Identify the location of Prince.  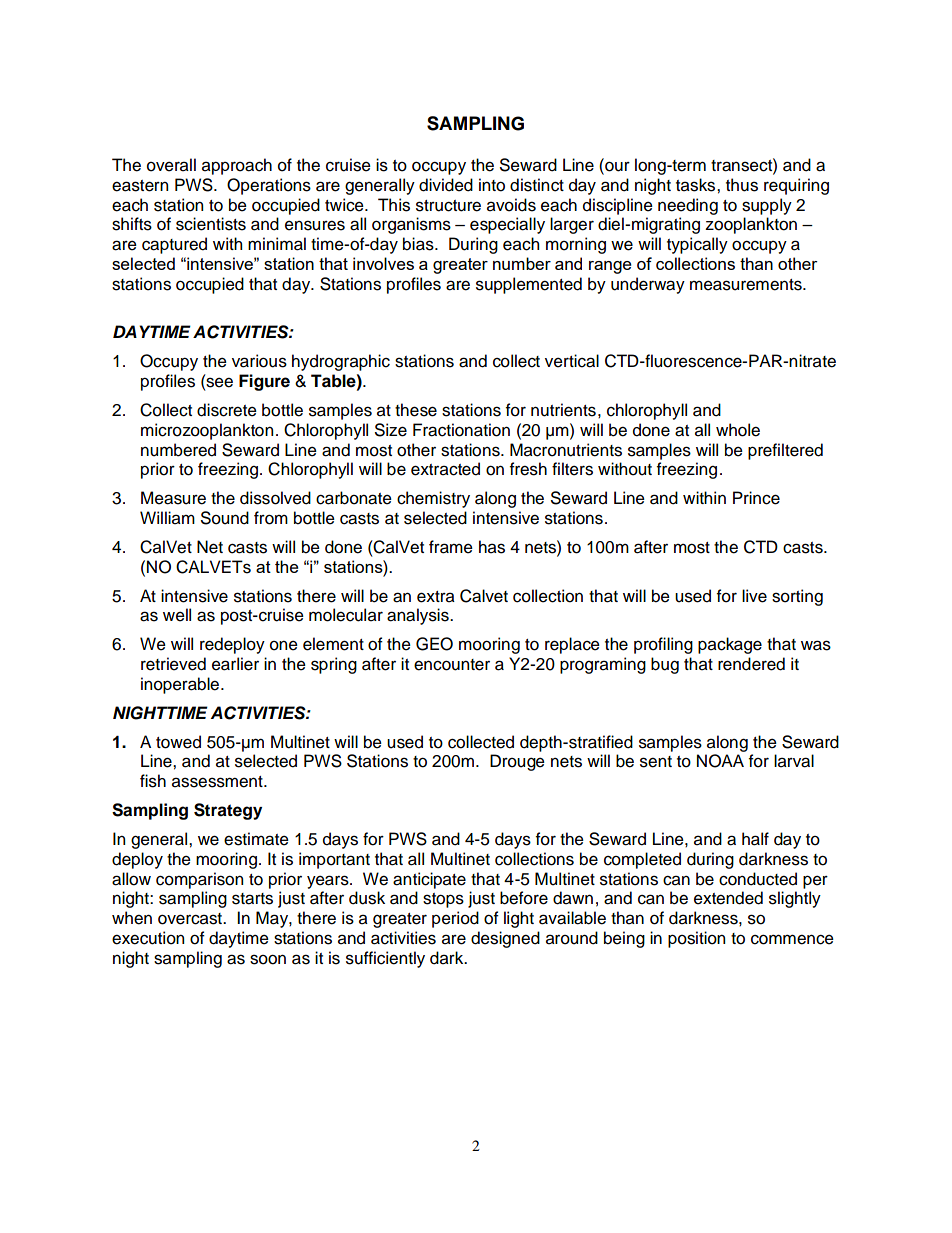
(756, 498).
